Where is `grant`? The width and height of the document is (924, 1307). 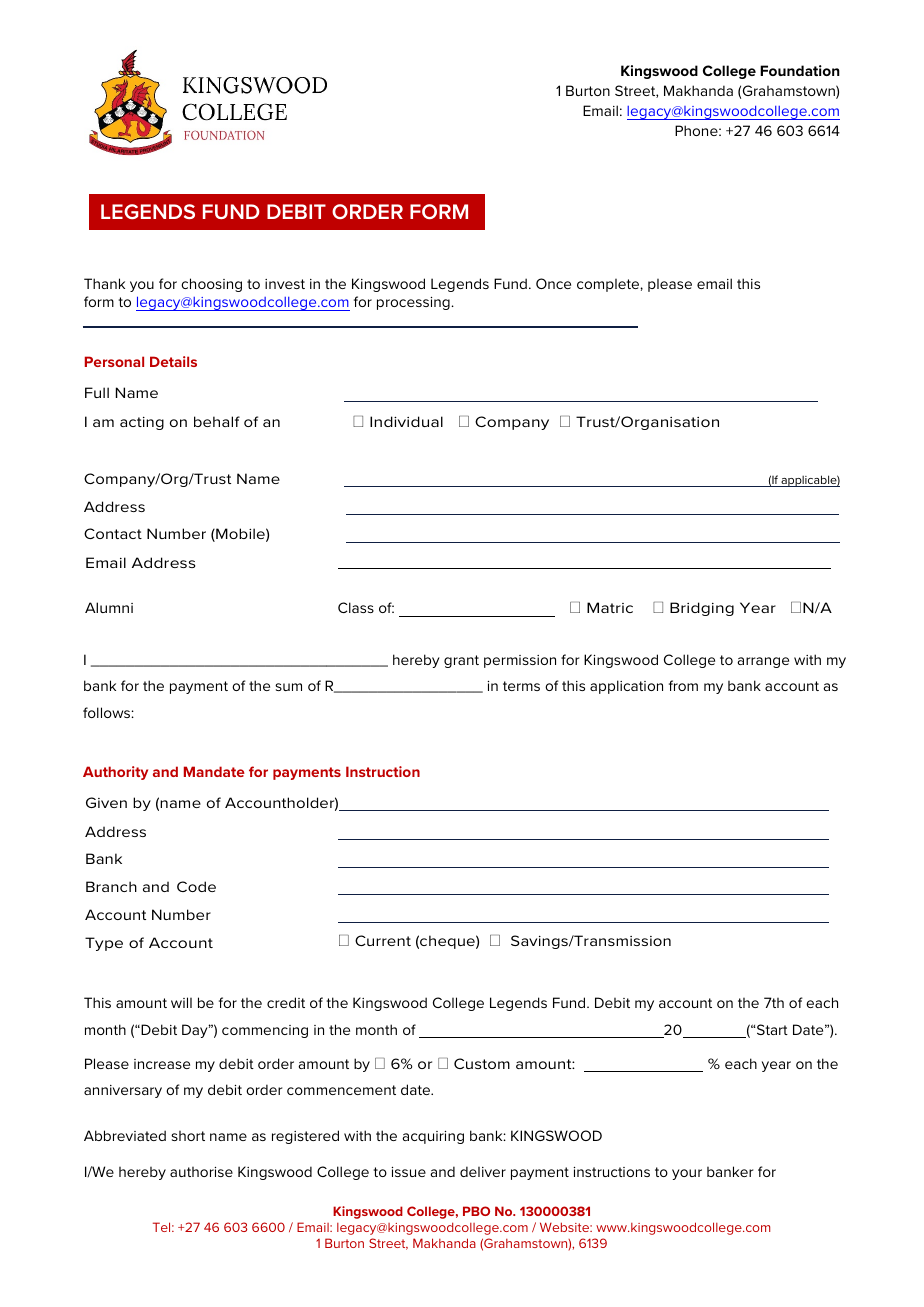 grant is located at coordinates (461, 661).
